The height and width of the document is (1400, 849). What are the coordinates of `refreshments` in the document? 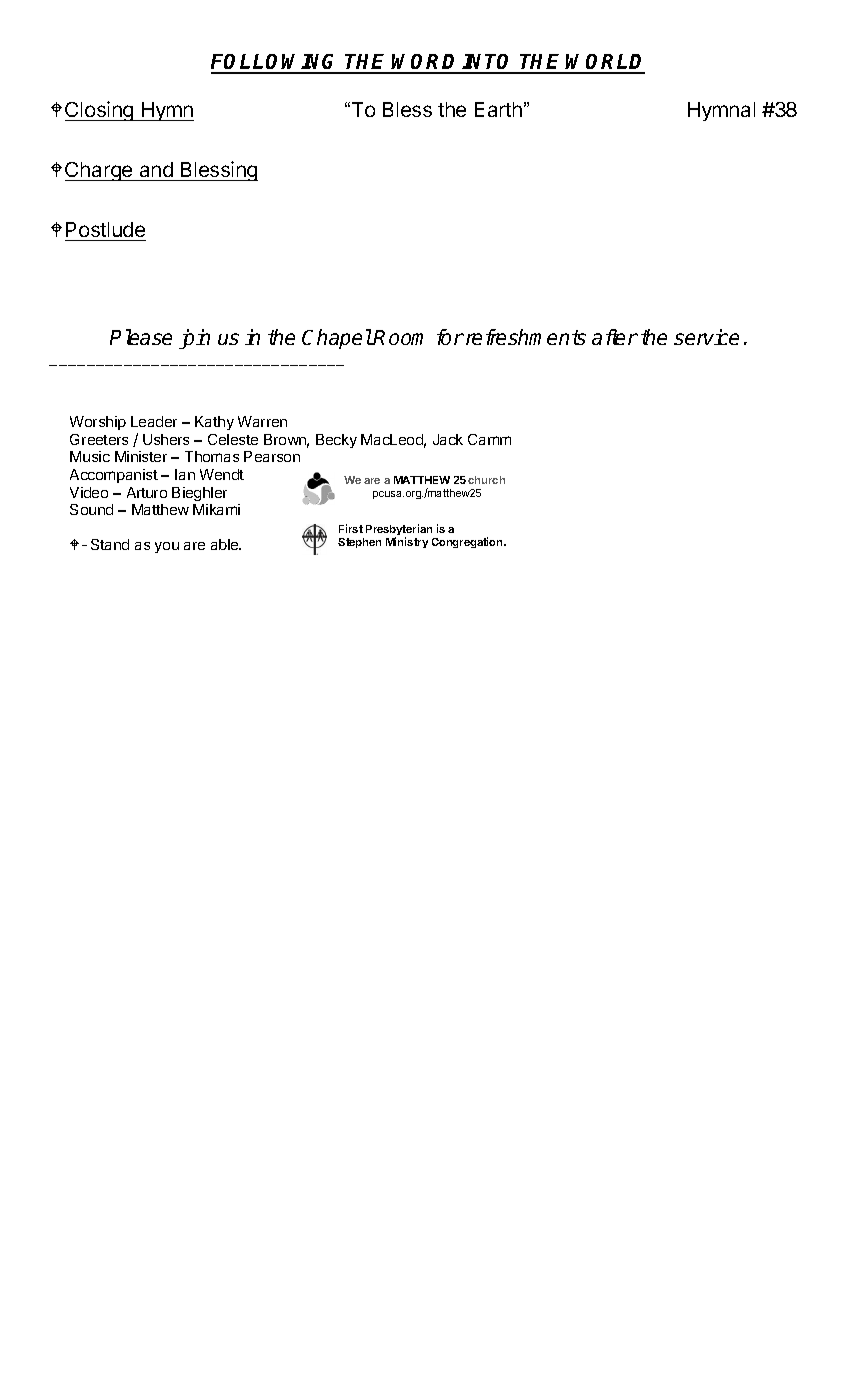 It's located at (526, 337).
